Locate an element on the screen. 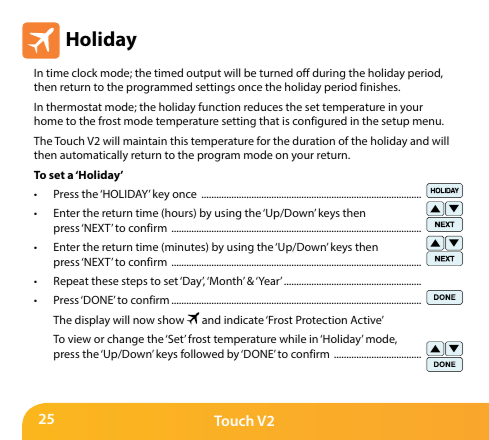  for is located at coordinates (263, 140).
